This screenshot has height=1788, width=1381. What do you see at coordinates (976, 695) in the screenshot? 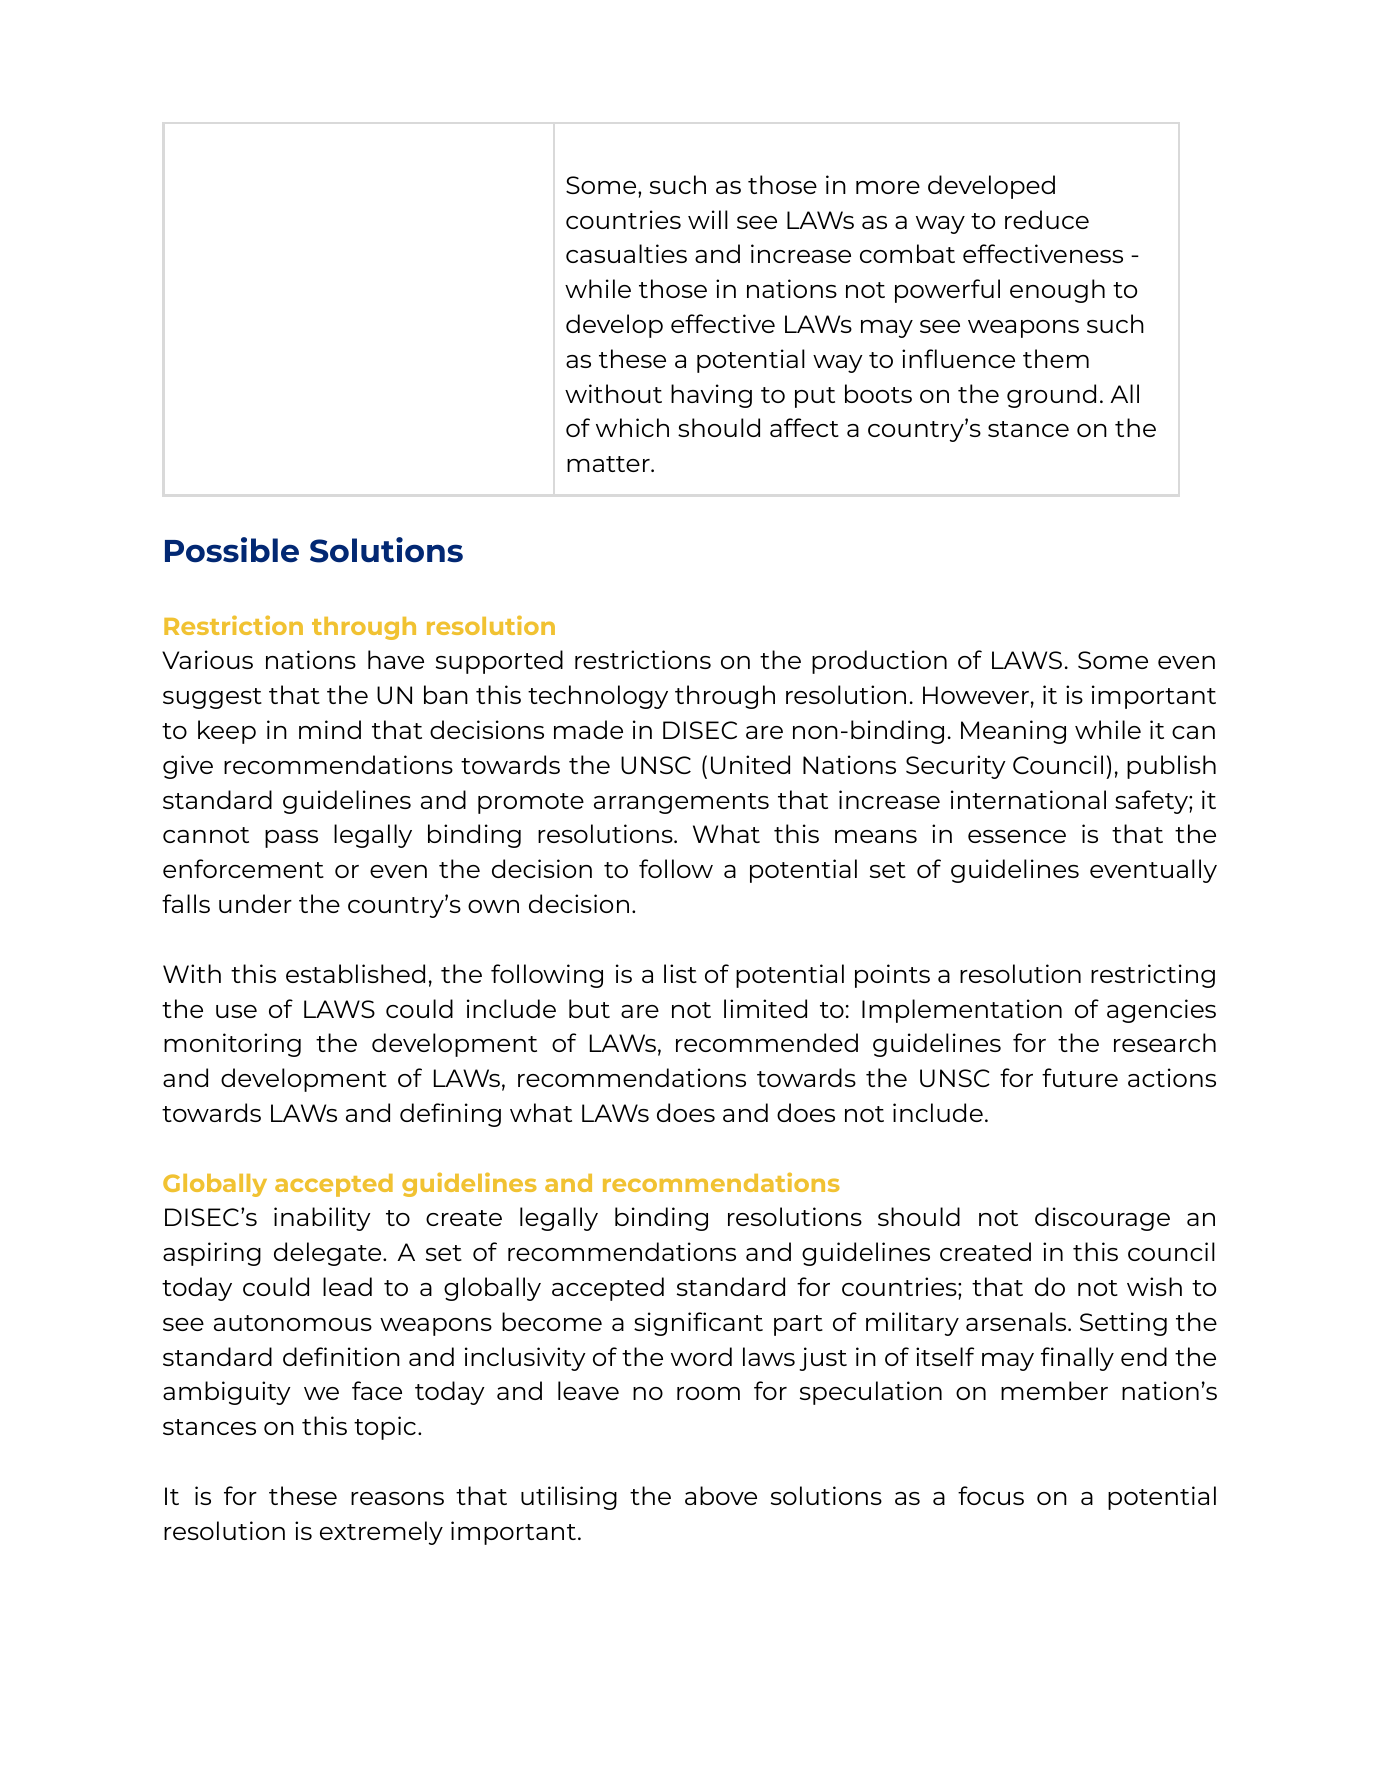
I see `However` at bounding box center [976, 695].
